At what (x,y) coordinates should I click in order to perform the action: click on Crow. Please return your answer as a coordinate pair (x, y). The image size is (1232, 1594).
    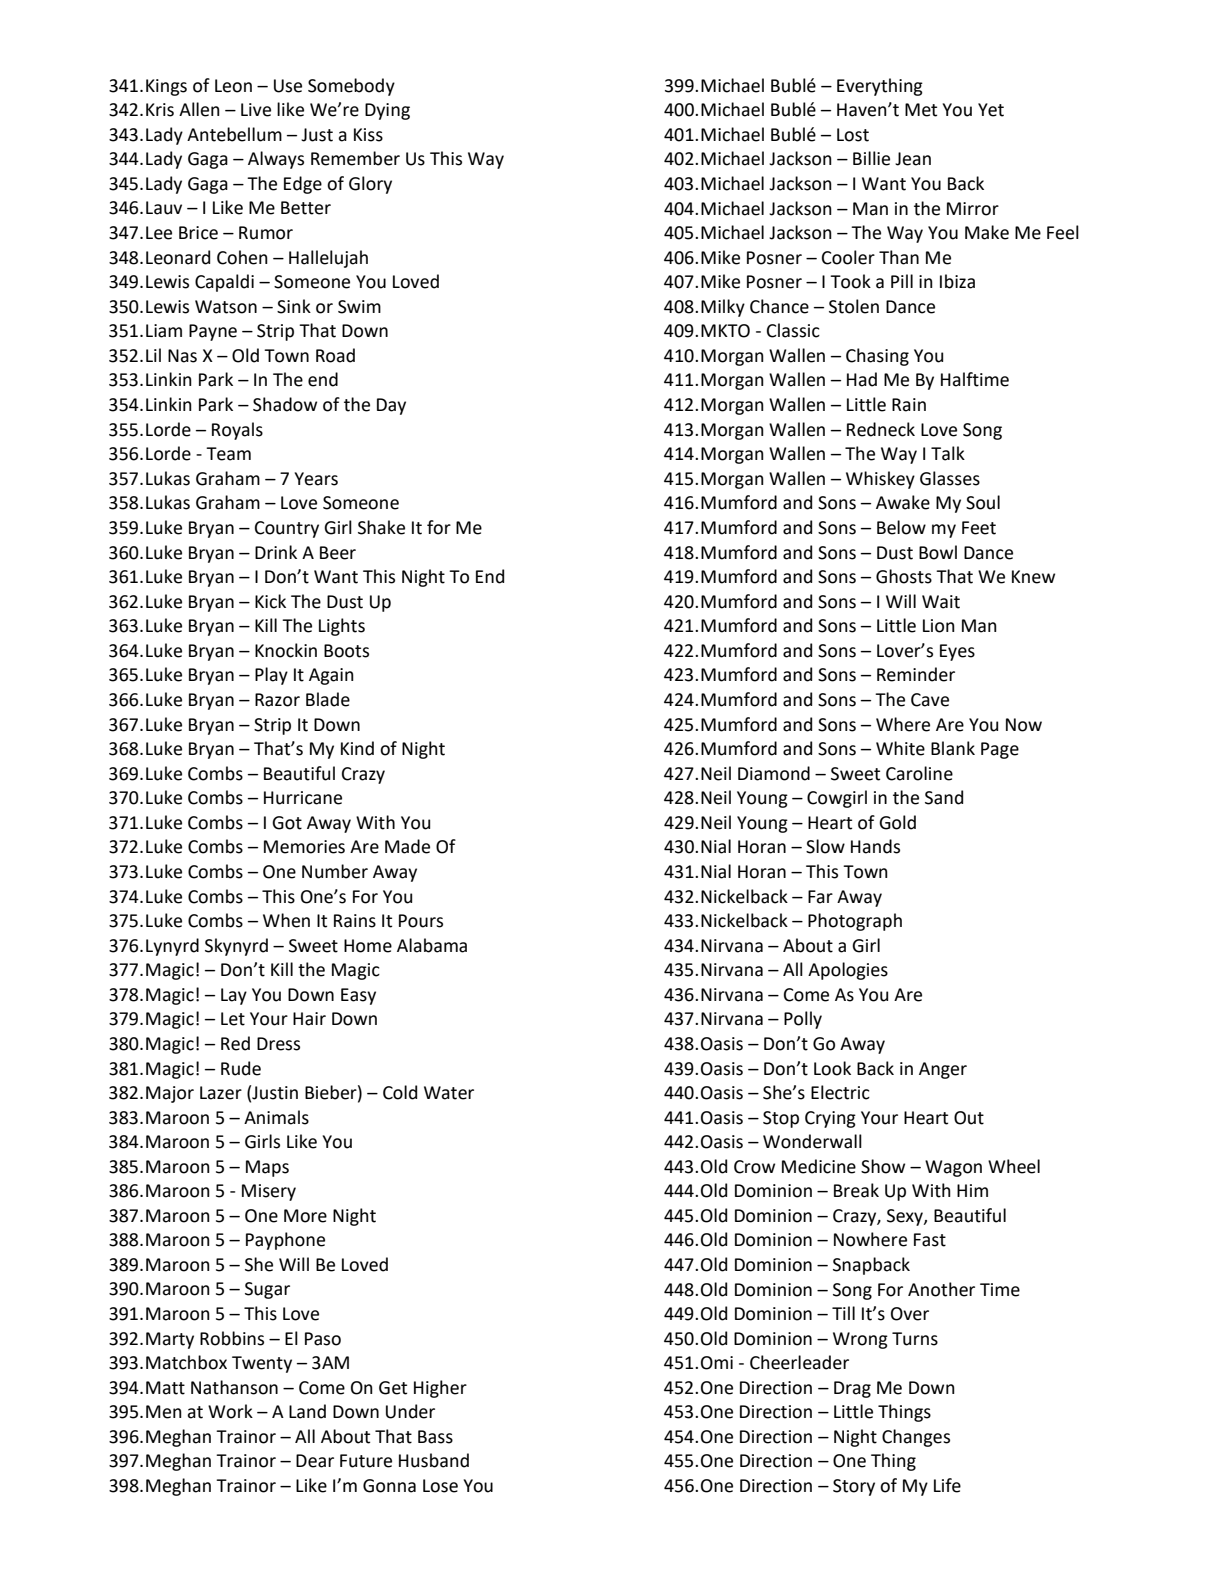
    Looking at the image, I should click on (754, 1167).
